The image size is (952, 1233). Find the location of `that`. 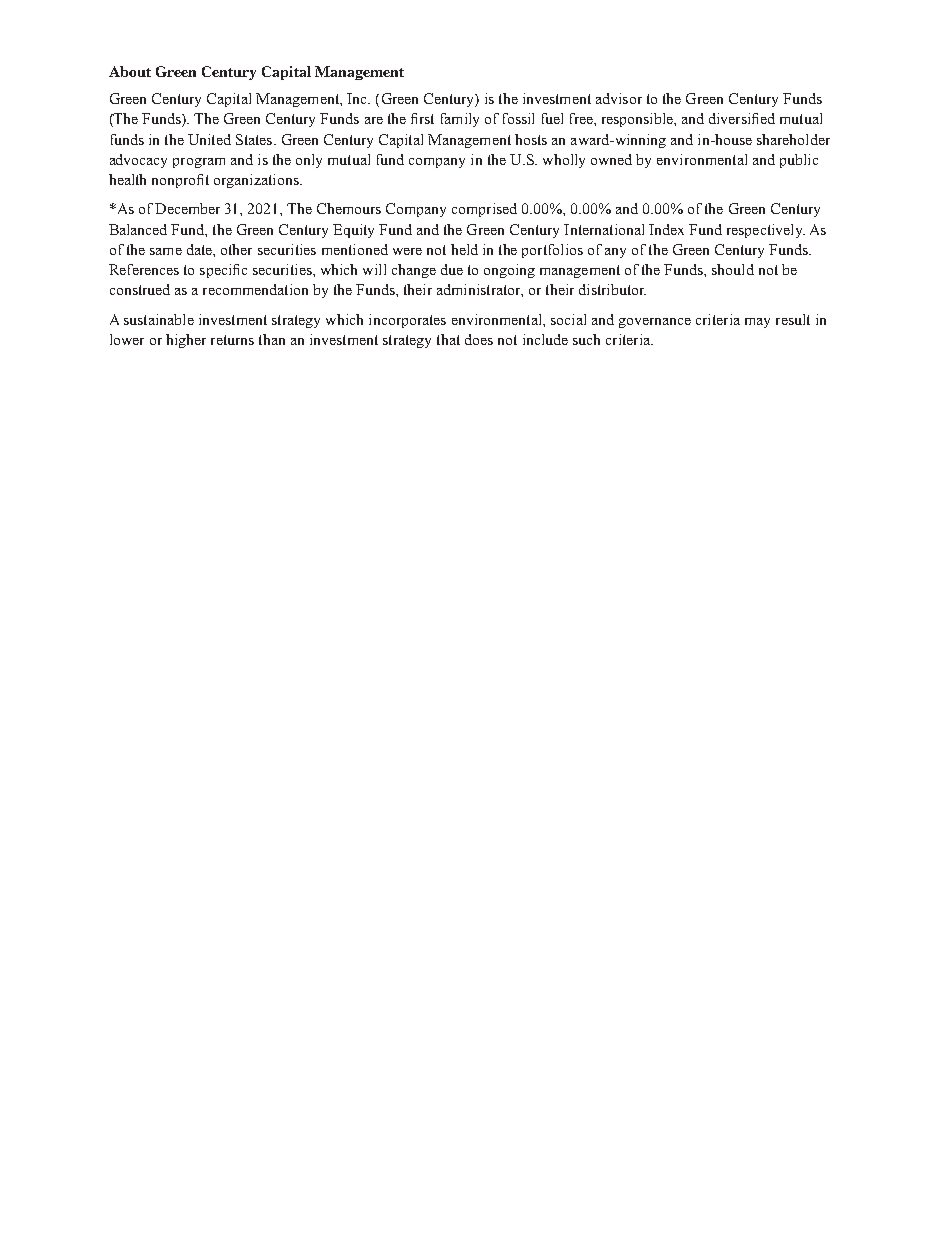

that is located at coordinates (448, 339).
